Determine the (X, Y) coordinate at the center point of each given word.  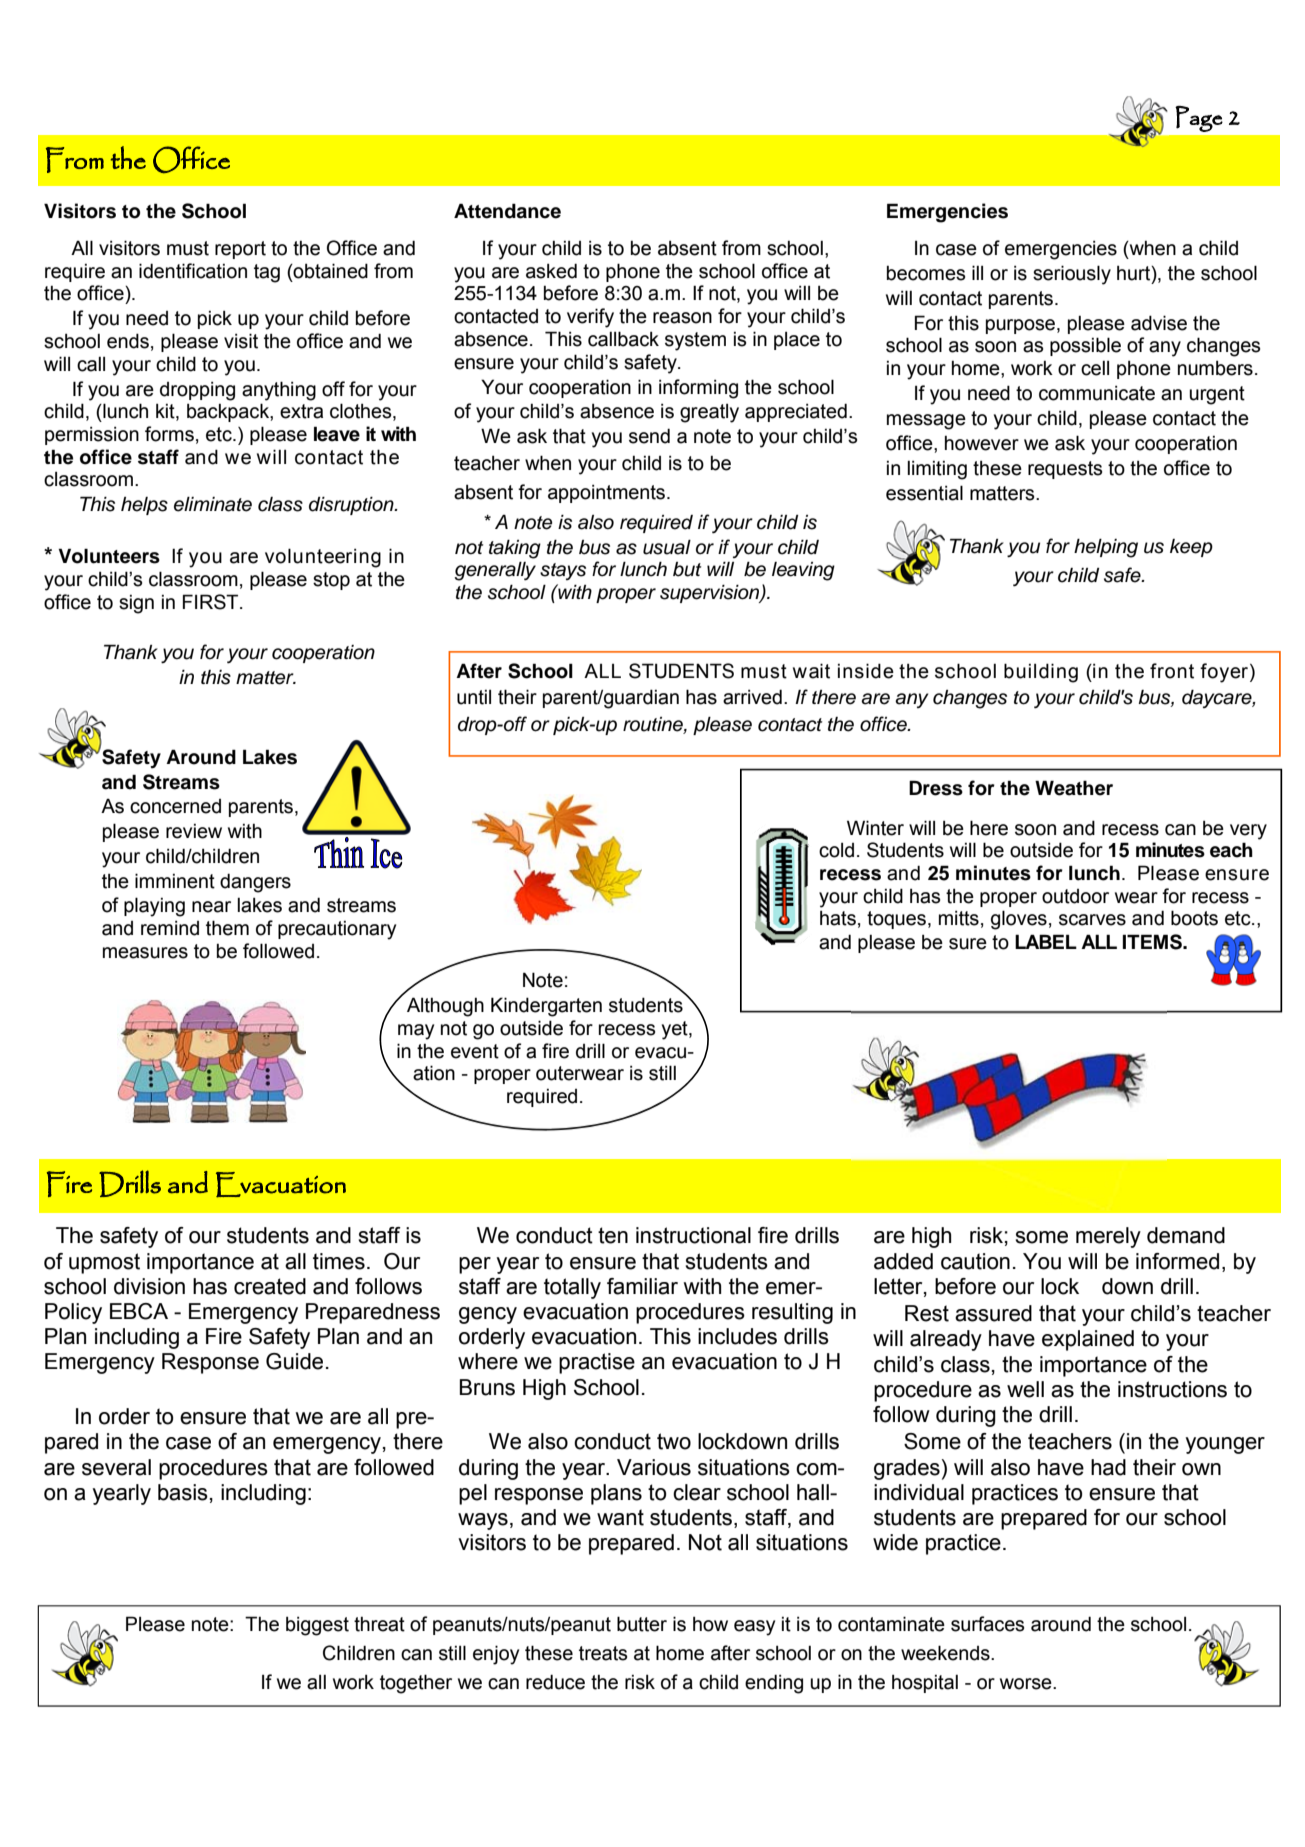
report (240, 250)
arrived (752, 697)
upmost (104, 1263)
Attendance (507, 211)
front (1172, 671)
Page (1199, 119)
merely (1108, 1237)
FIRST (212, 602)
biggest (317, 1626)
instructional (693, 1235)
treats (603, 1653)
